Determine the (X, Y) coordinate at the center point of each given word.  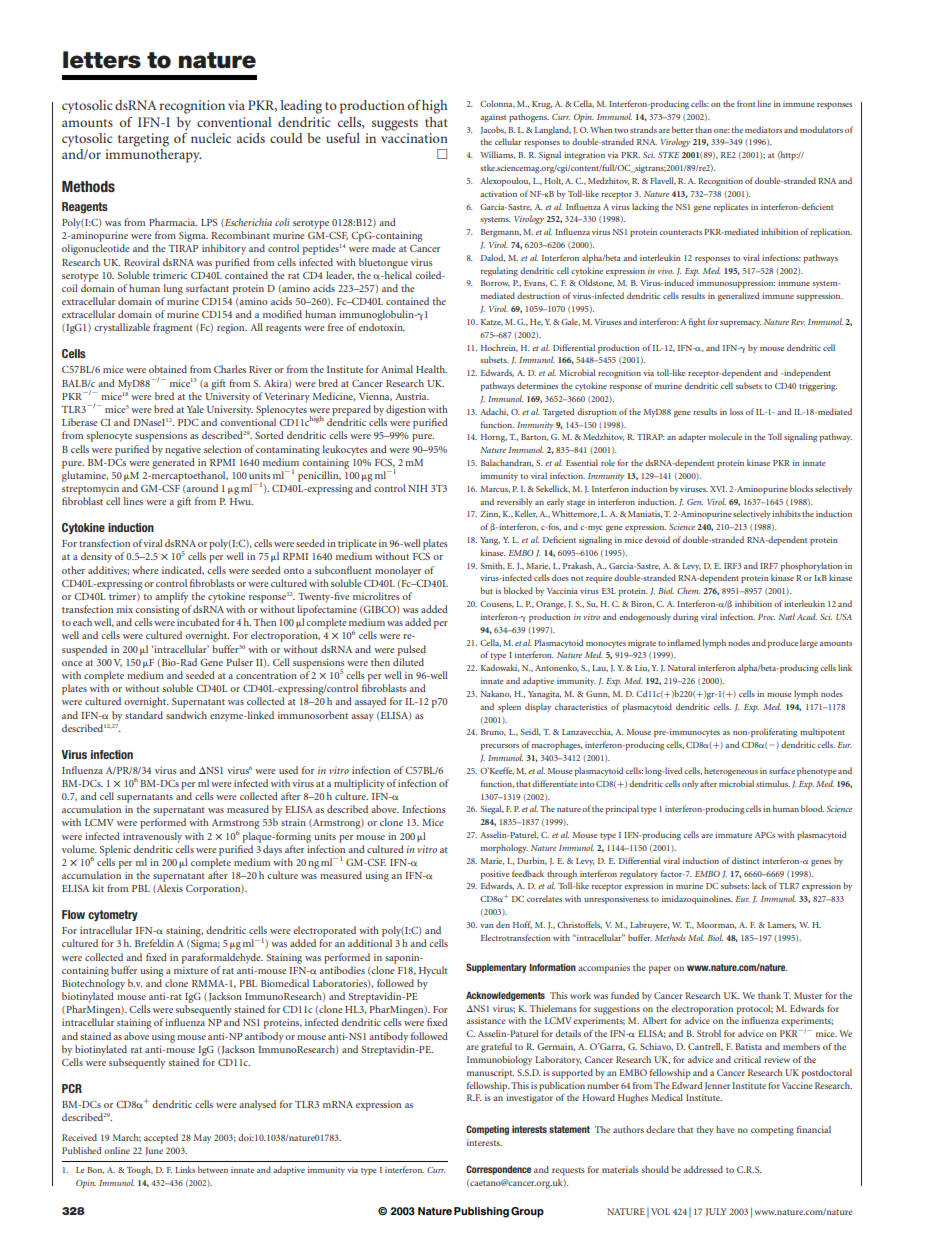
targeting (143, 140)
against (493, 118)
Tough (140, 1170)
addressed (703, 1169)
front (746, 103)
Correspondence (498, 1170)
